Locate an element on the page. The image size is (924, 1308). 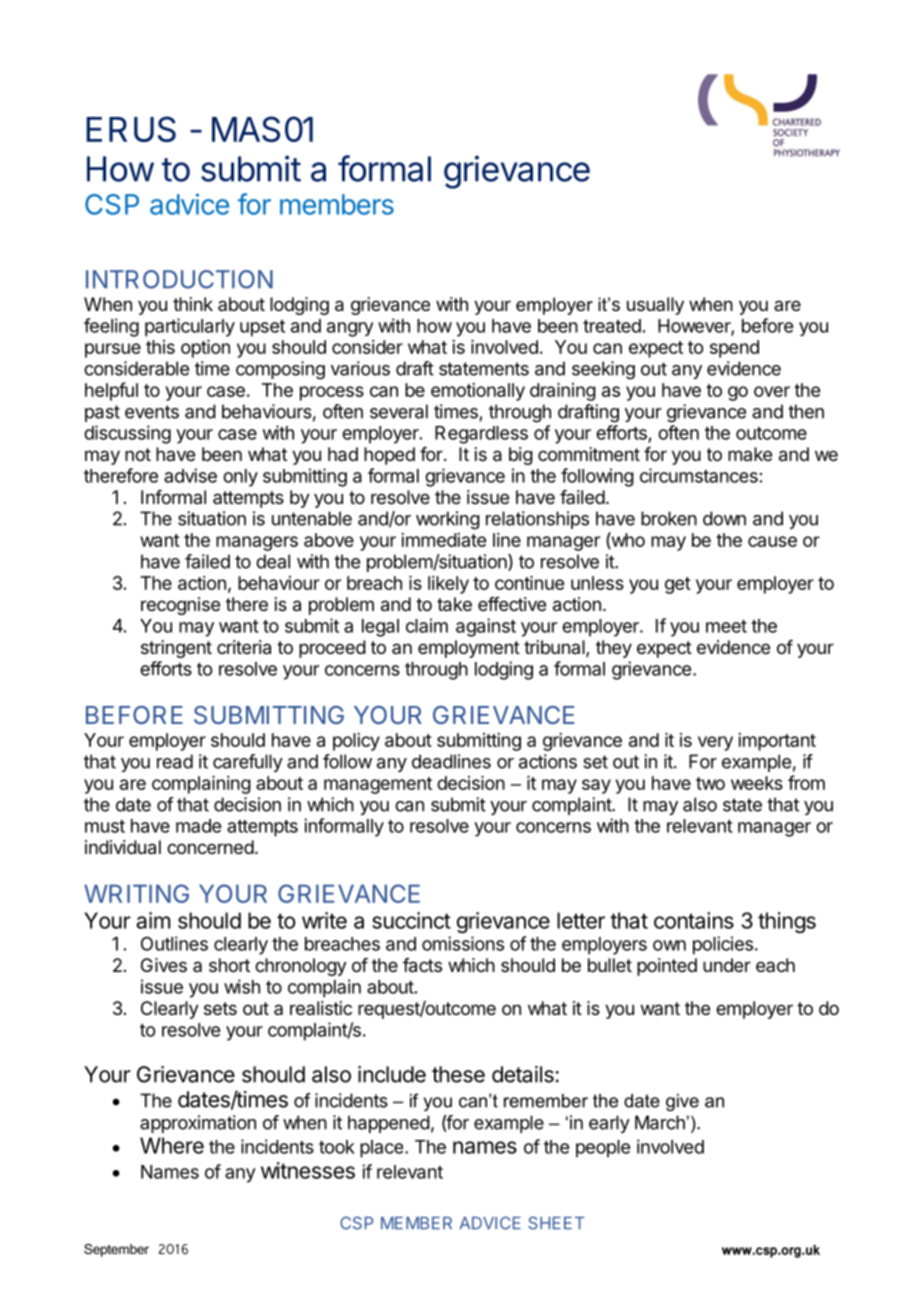
spend is located at coordinates (734, 349).
